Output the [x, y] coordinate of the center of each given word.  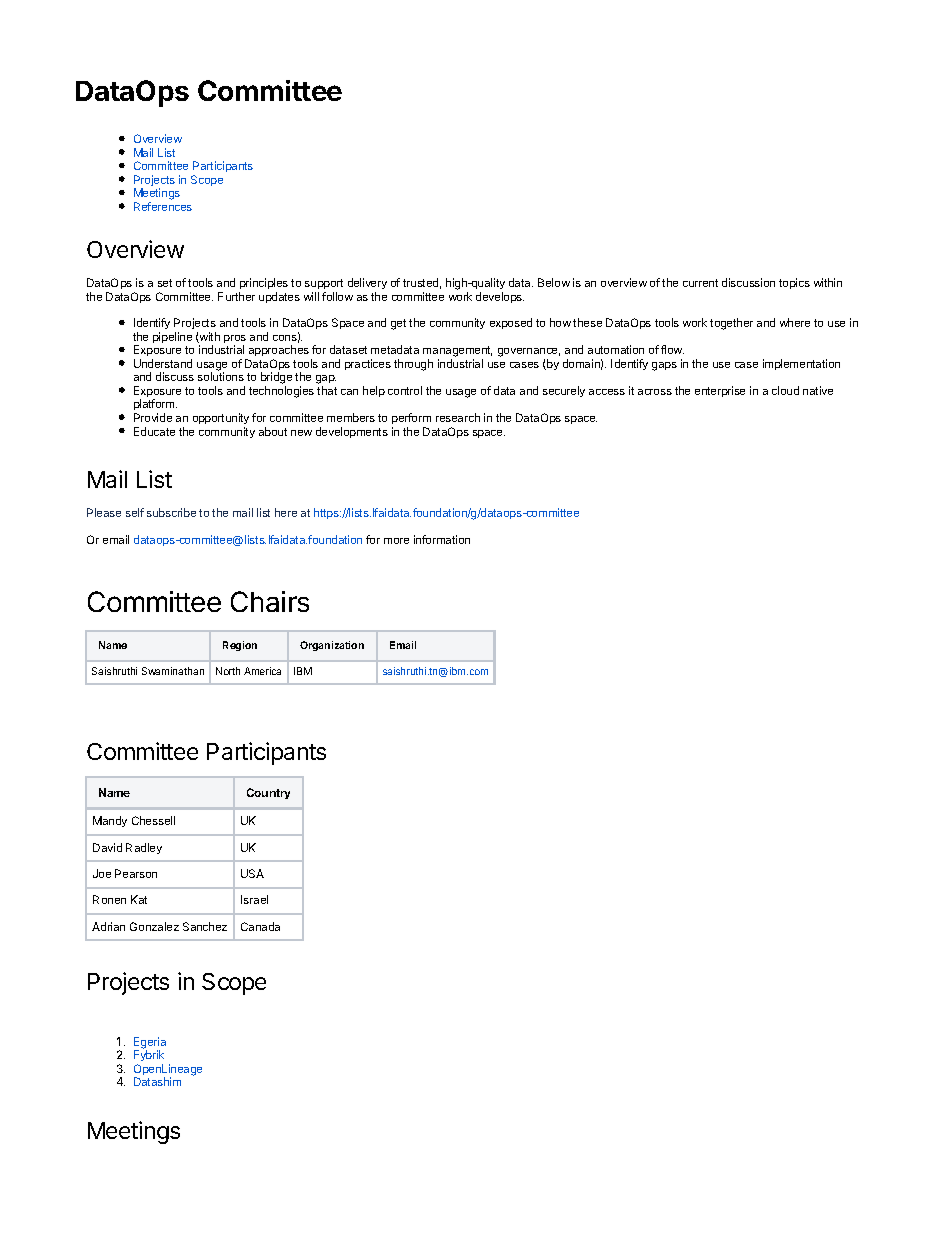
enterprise [720, 391]
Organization [332, 646]
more [396, 541]
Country [268, 793]
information [442, 539]
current [700, 283]
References [163, 206]
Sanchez [205, 926]
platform [155, 406]
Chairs [270, 601]
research [458, 417]
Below [554, 282]
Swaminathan [173, 671]
